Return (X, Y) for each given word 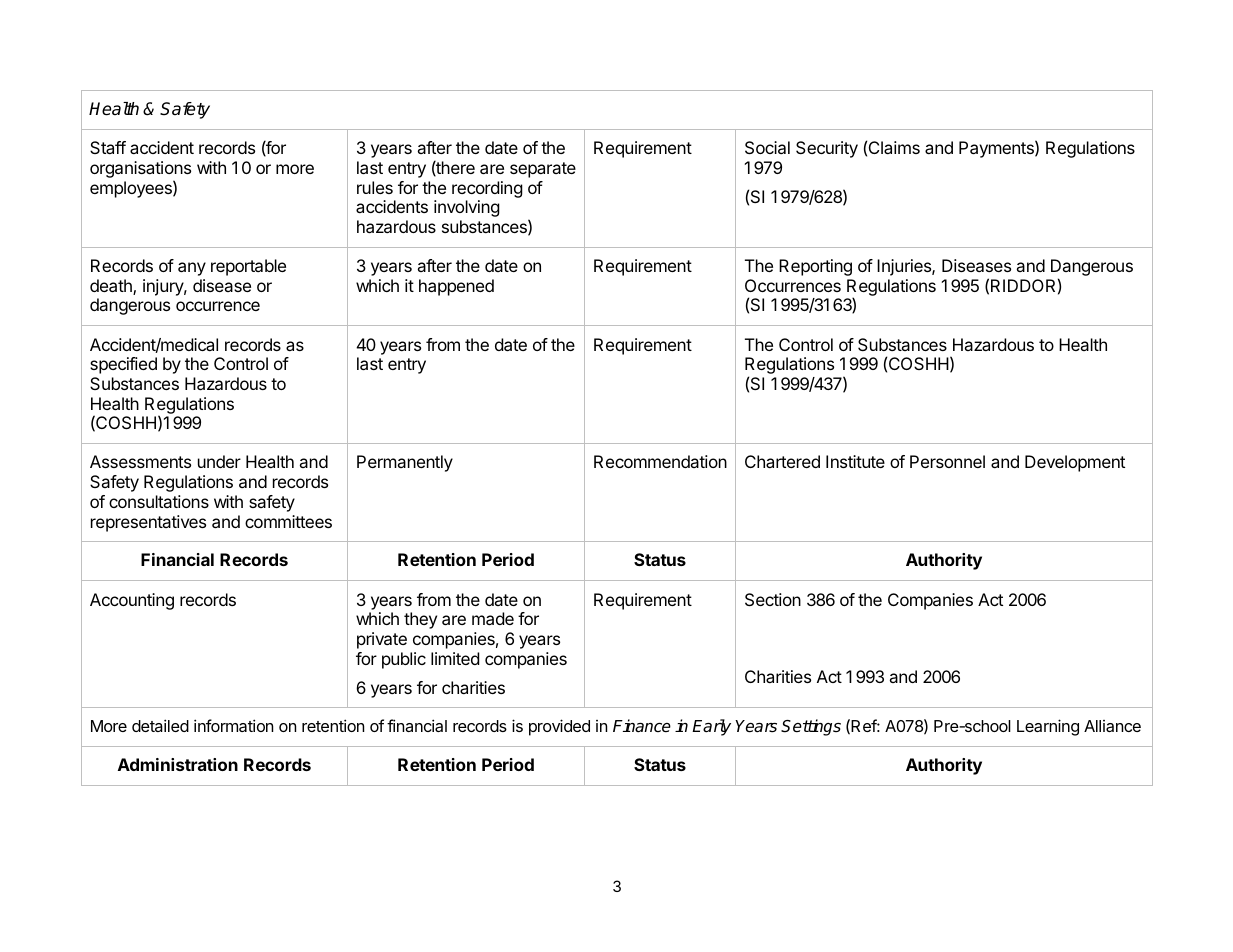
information (233, 725)
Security (827, 149)
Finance (642, 726)
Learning (1048, 727)
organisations (140, 171)
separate (543, 170)
